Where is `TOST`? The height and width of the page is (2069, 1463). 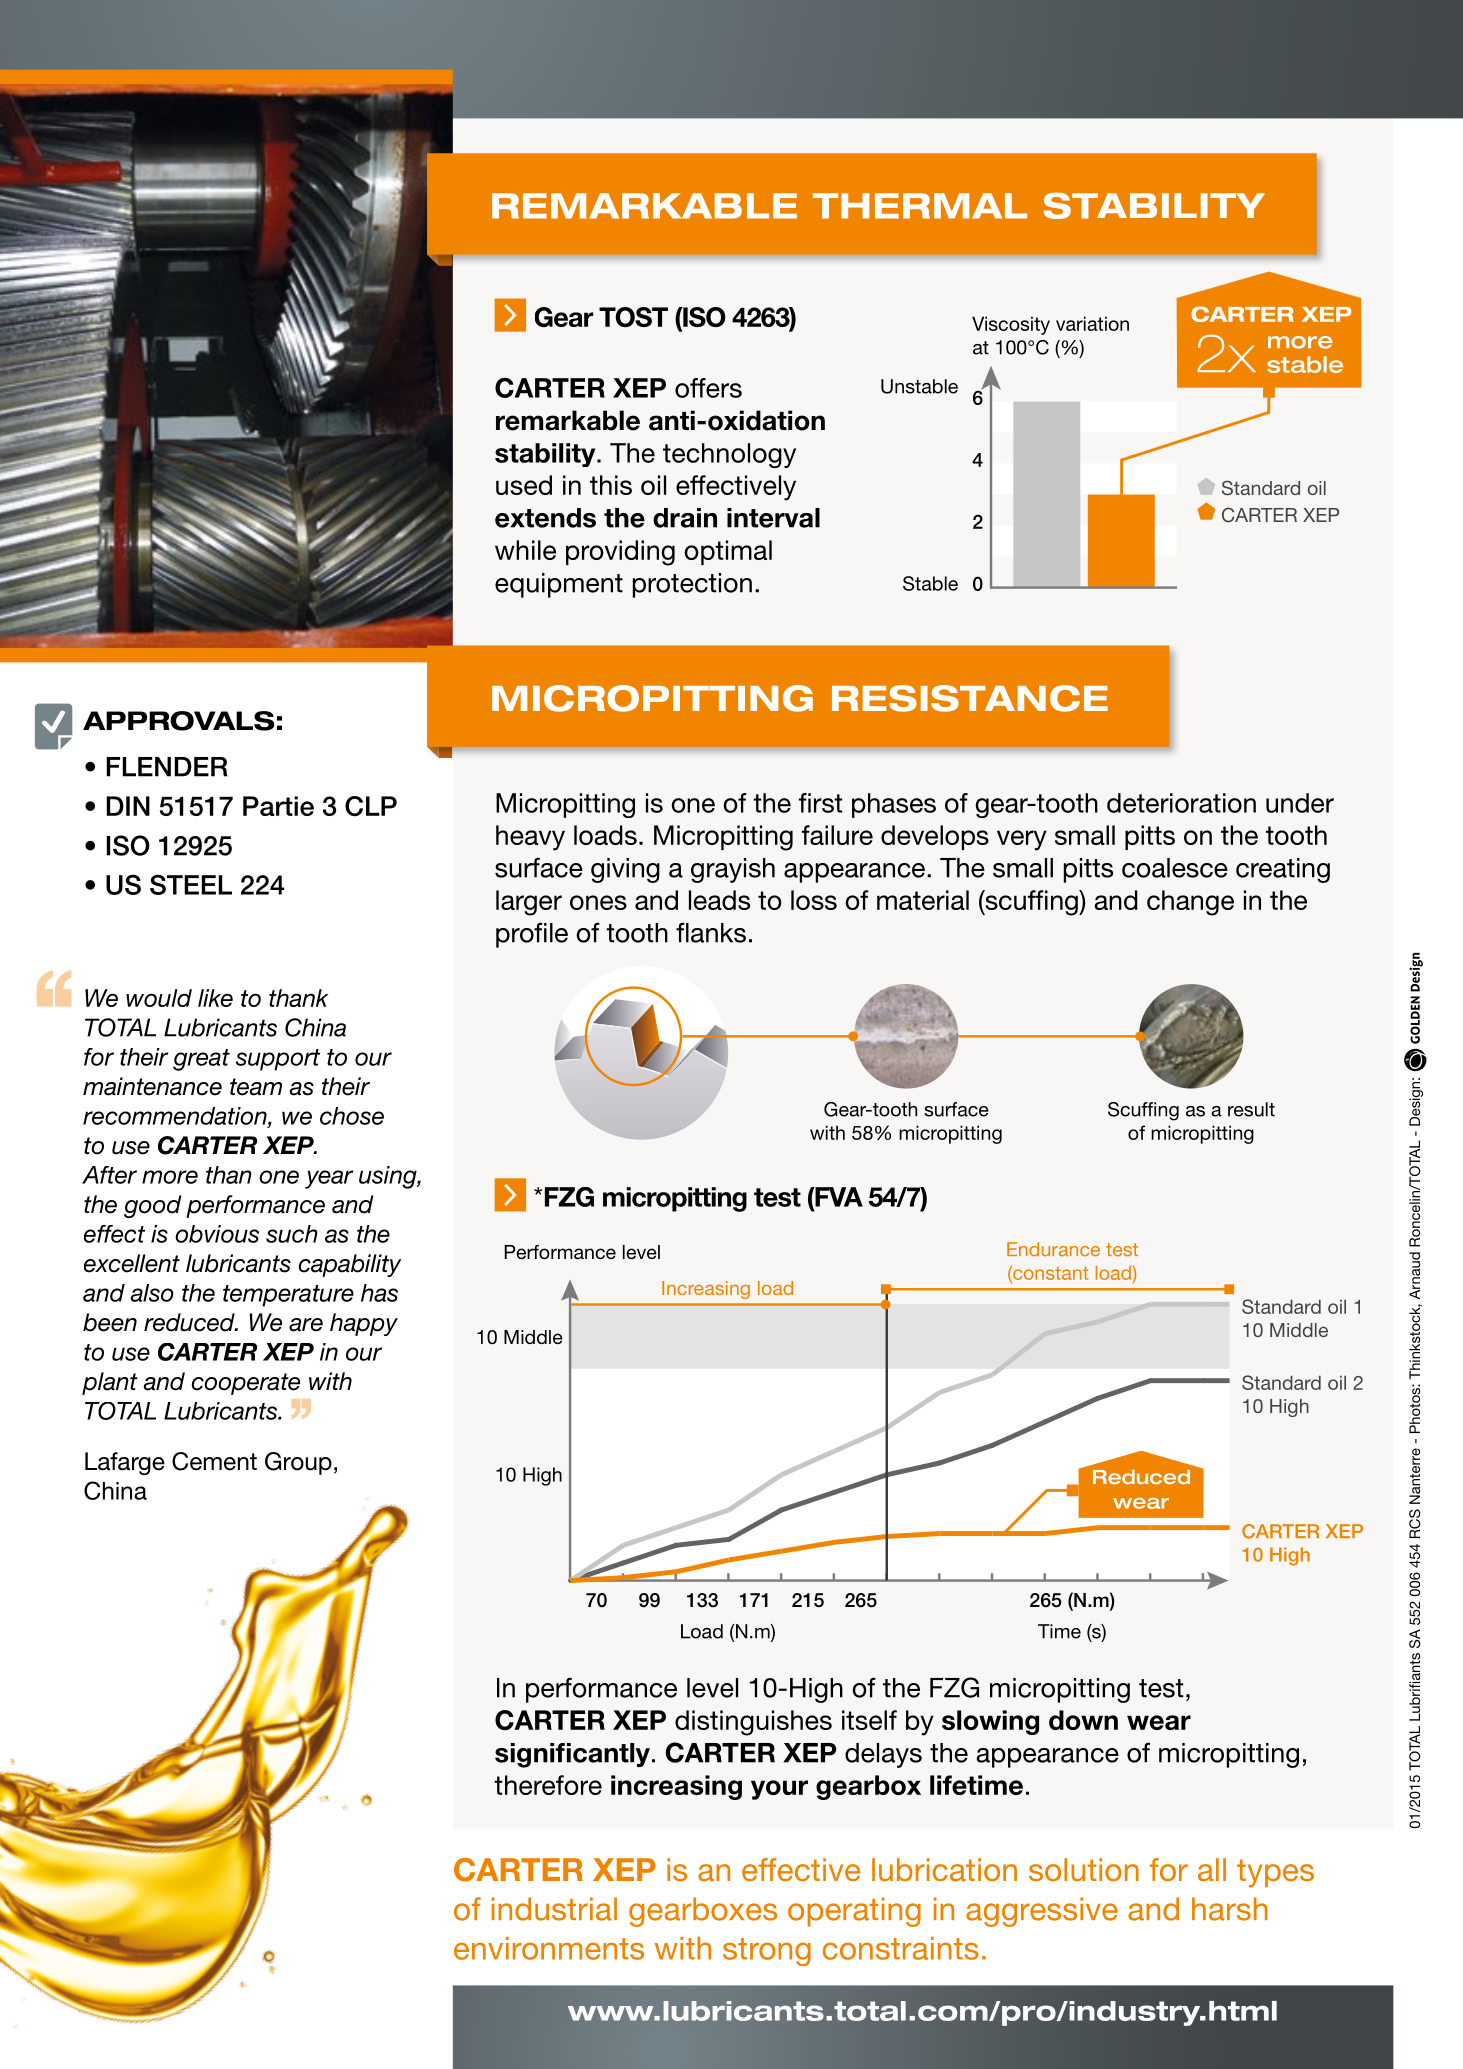
TOST is located at coordinates (633, 317).
